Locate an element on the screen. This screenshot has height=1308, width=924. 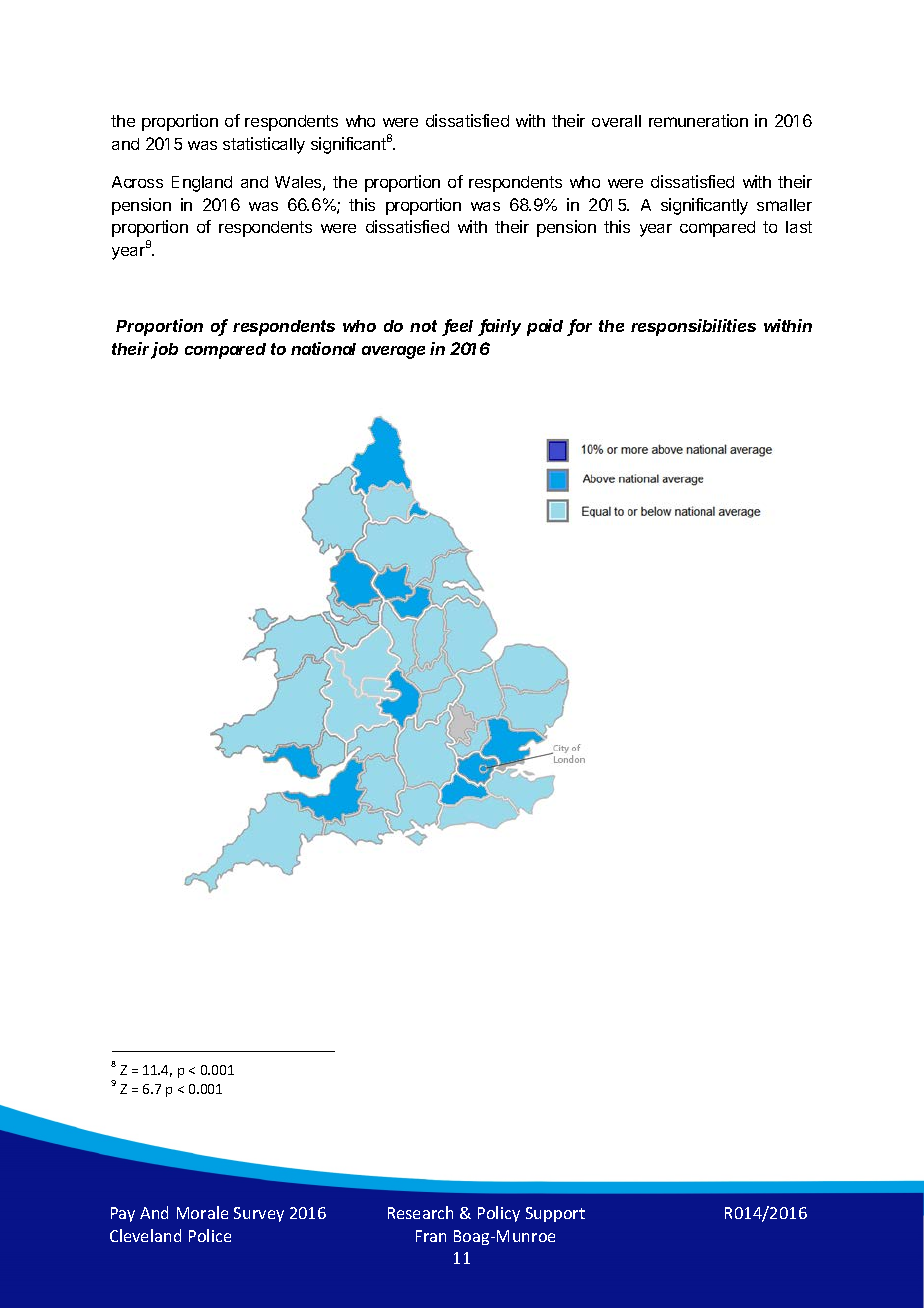
England is located at coordinates (202, 184).
